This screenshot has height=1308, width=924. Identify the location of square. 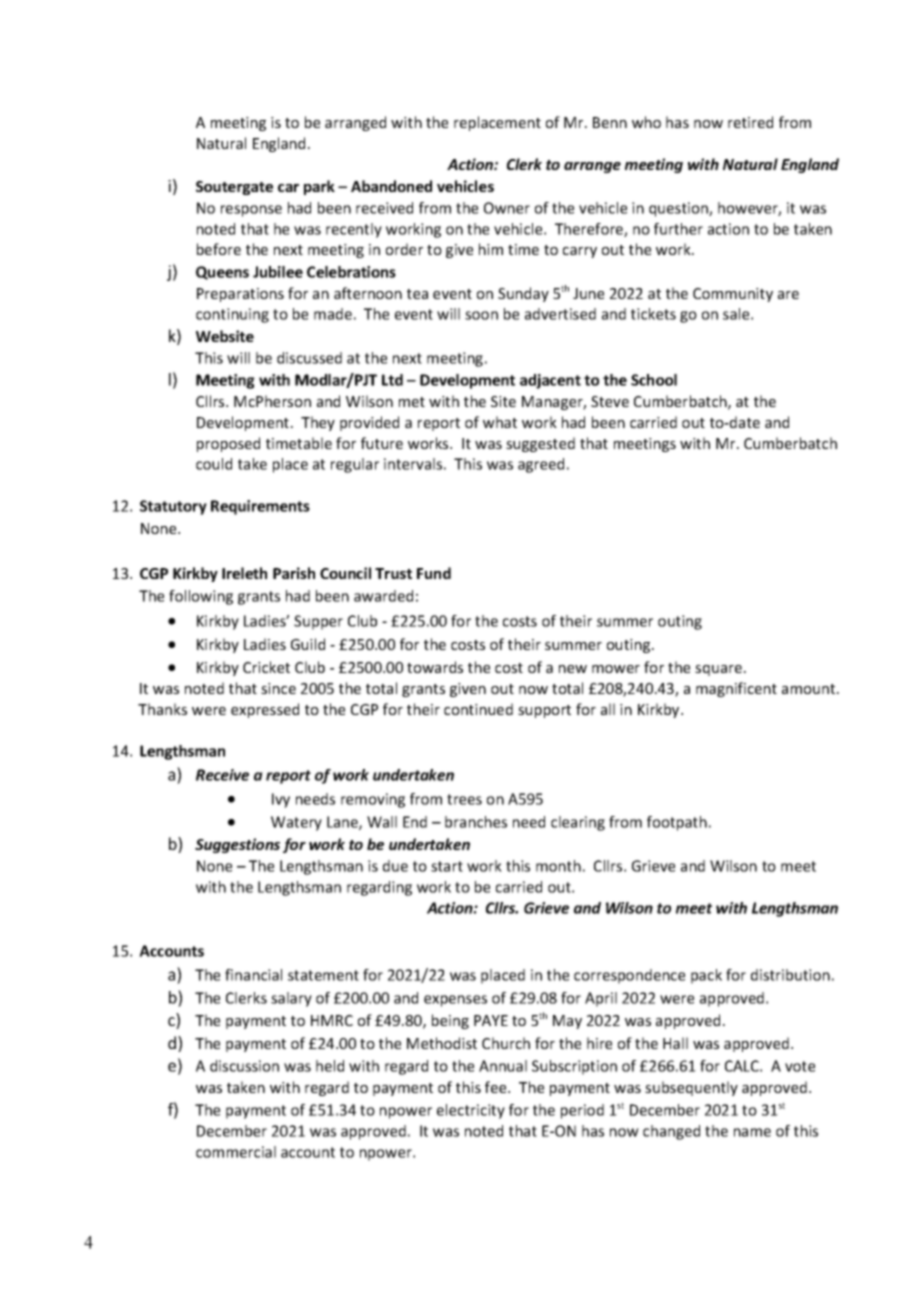
(718, 670).
